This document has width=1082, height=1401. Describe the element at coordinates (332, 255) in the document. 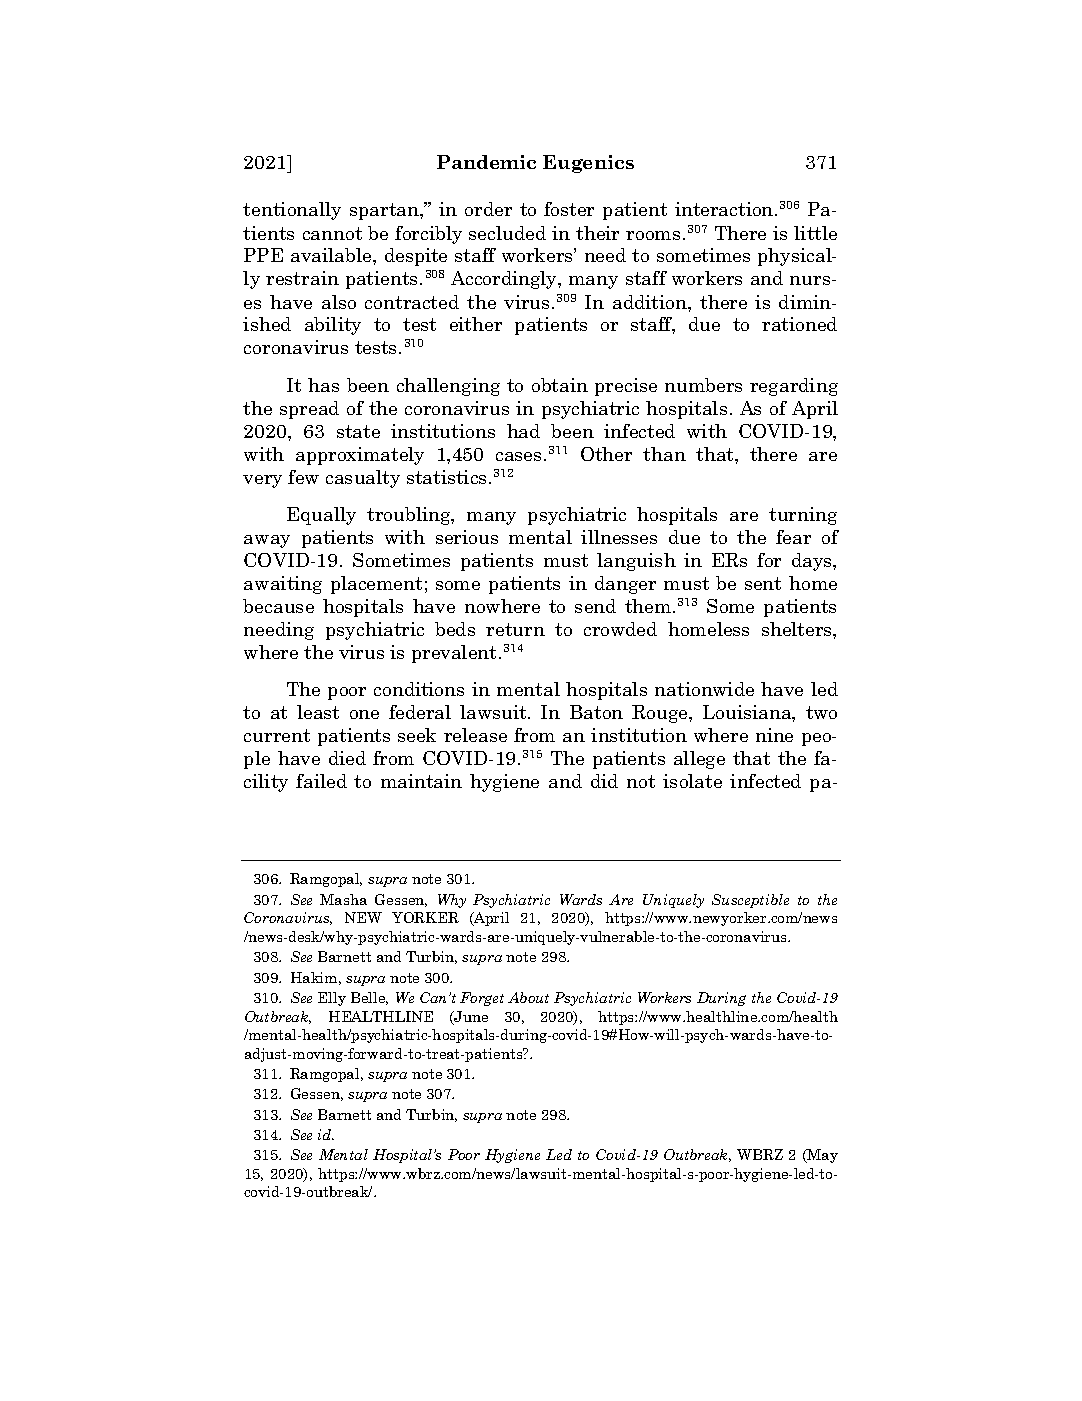

I see `available` at that location.
